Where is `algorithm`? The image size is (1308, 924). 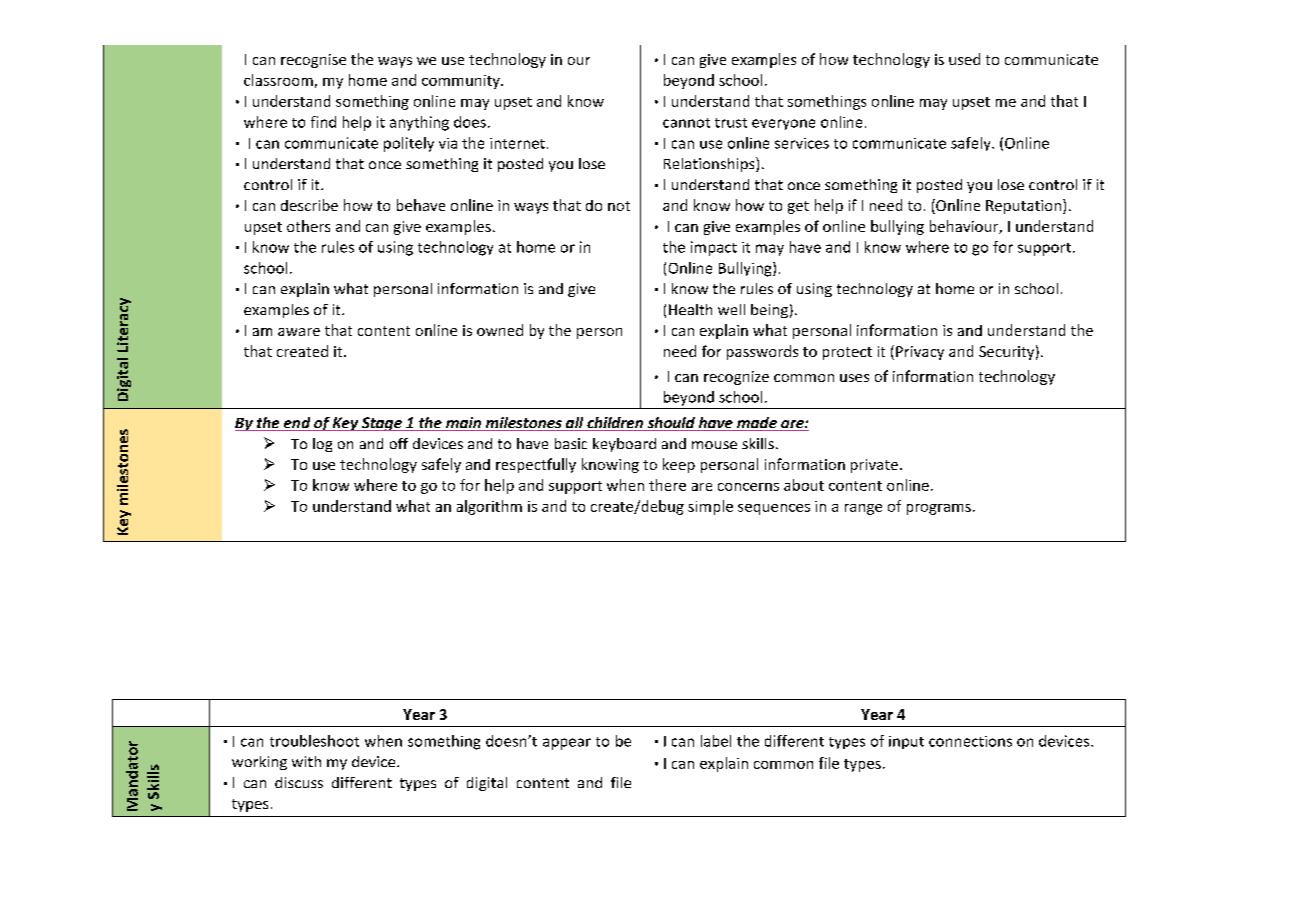
algorithm is located at coordinates (489, 507).
